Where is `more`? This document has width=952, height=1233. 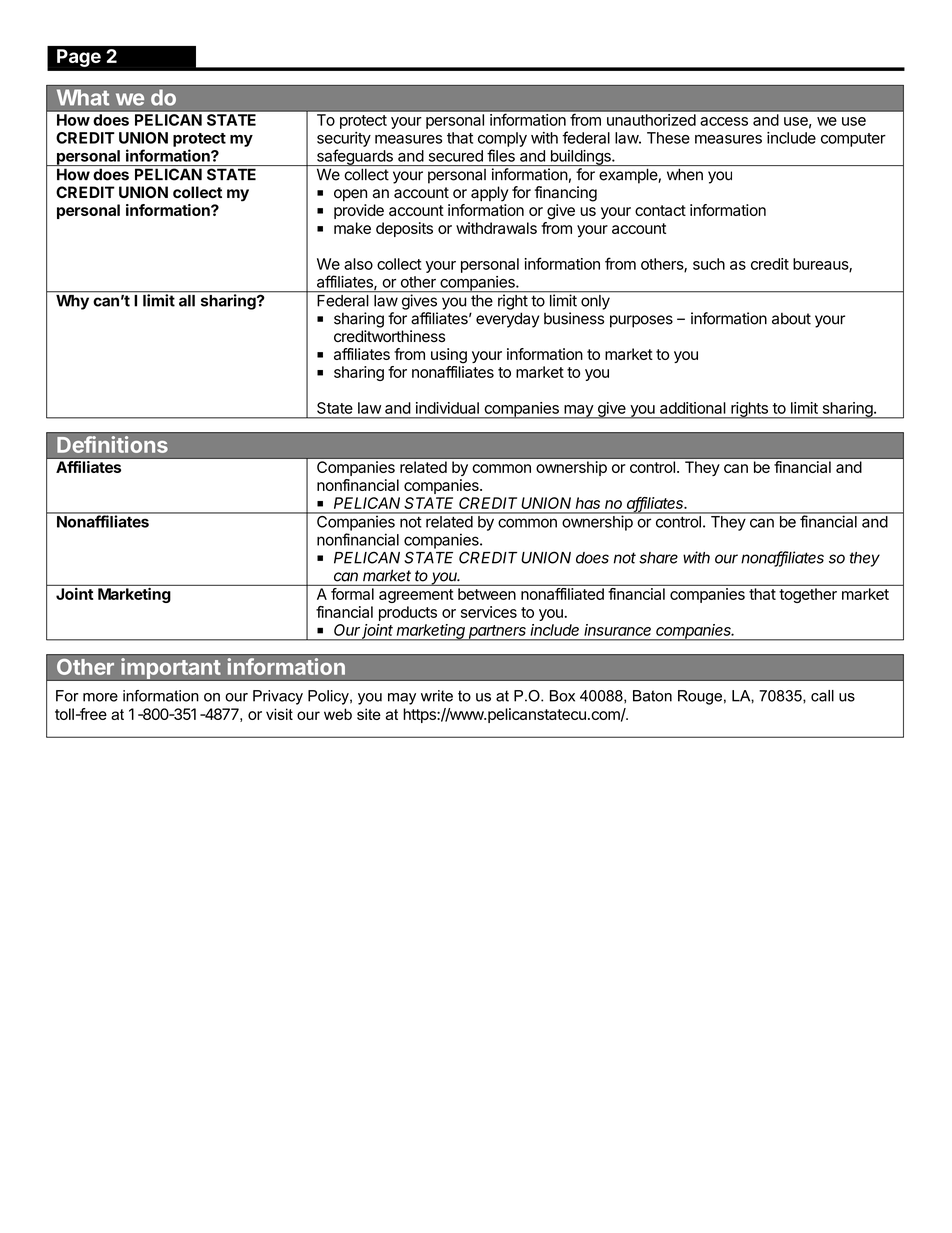
more is located at coordinates (100, 697).
